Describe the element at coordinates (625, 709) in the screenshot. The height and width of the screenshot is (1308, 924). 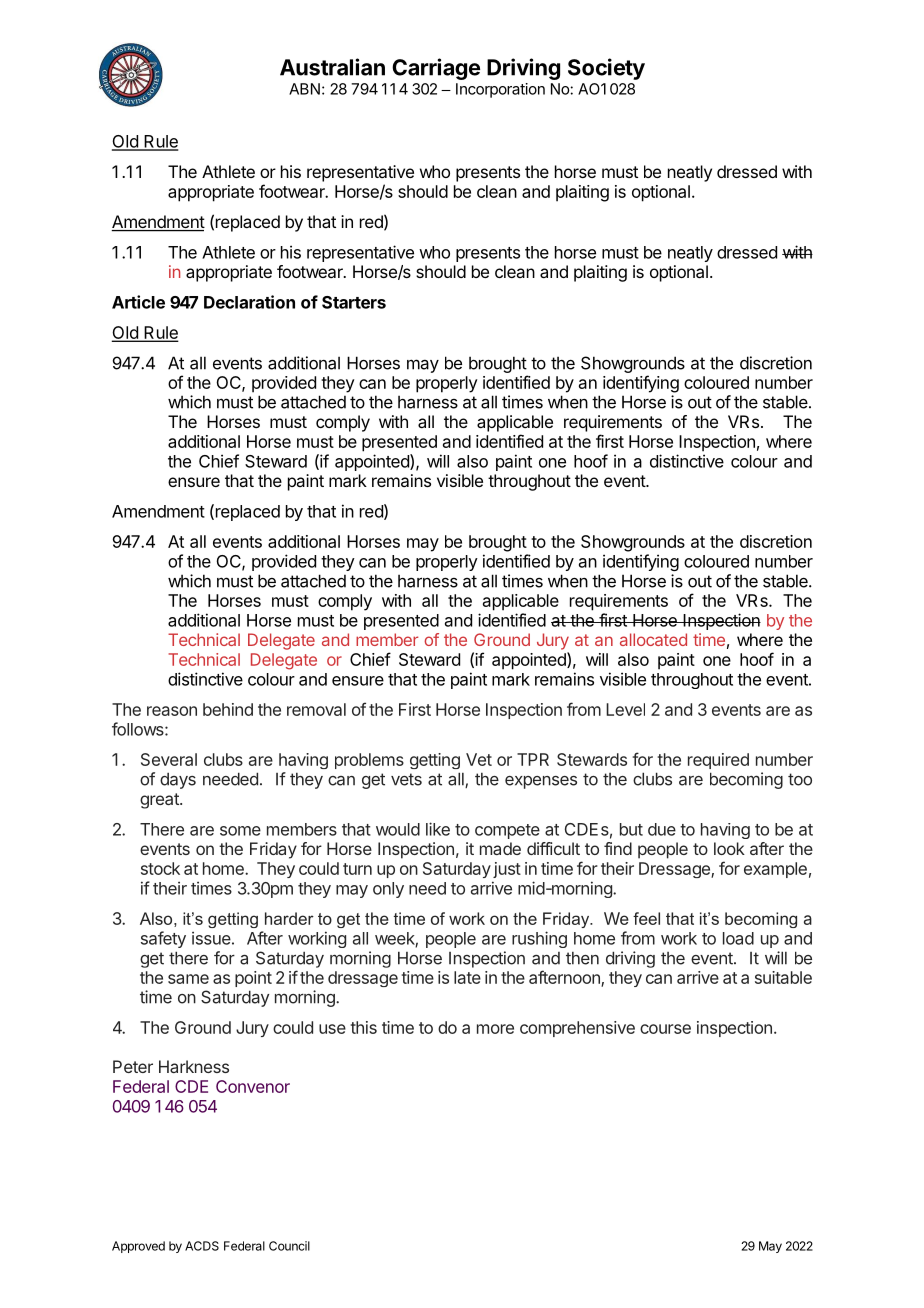
I see `Level` at that location.
